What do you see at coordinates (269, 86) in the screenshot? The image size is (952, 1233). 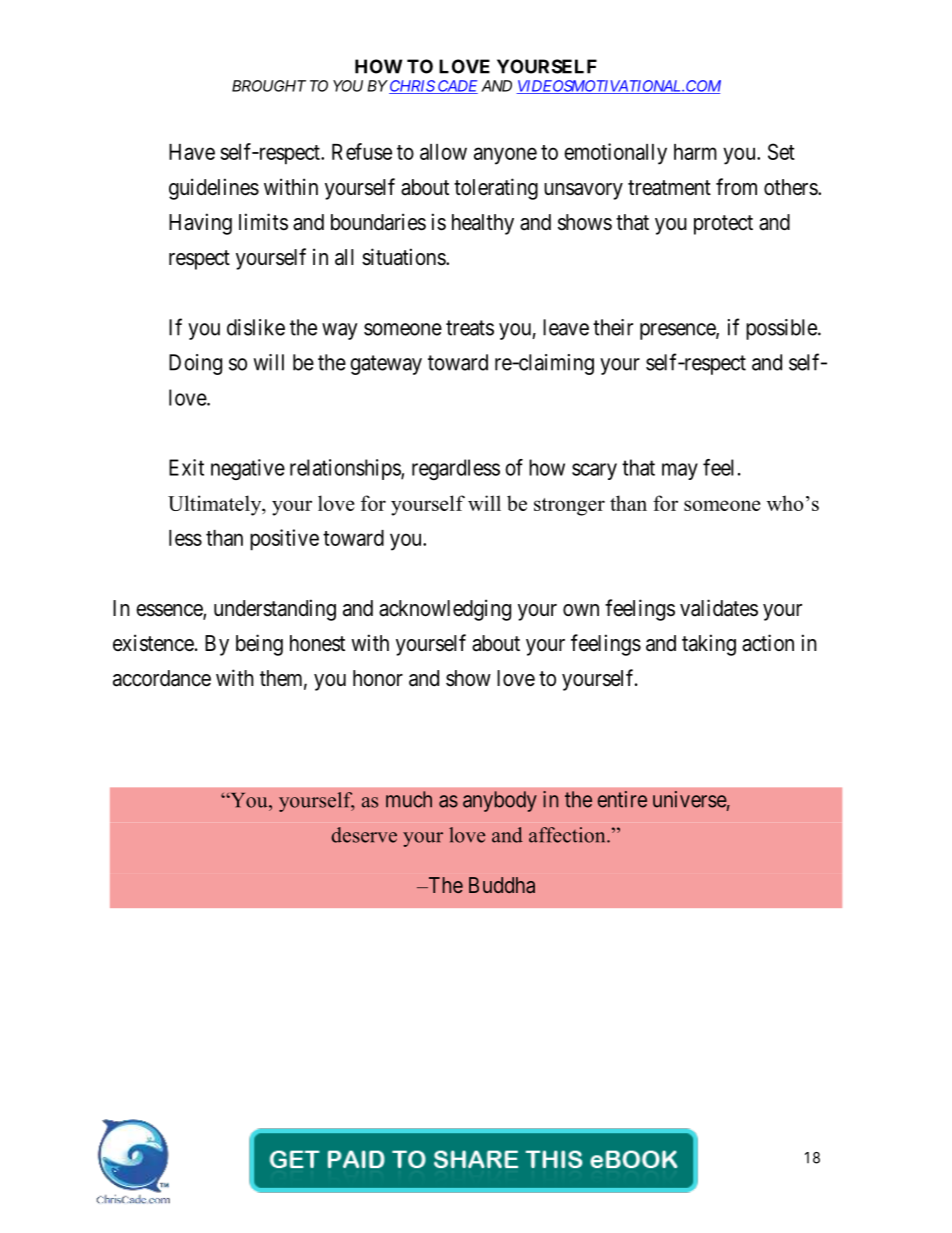 I see `BROUGHT` at bounding box center [269, 86].
